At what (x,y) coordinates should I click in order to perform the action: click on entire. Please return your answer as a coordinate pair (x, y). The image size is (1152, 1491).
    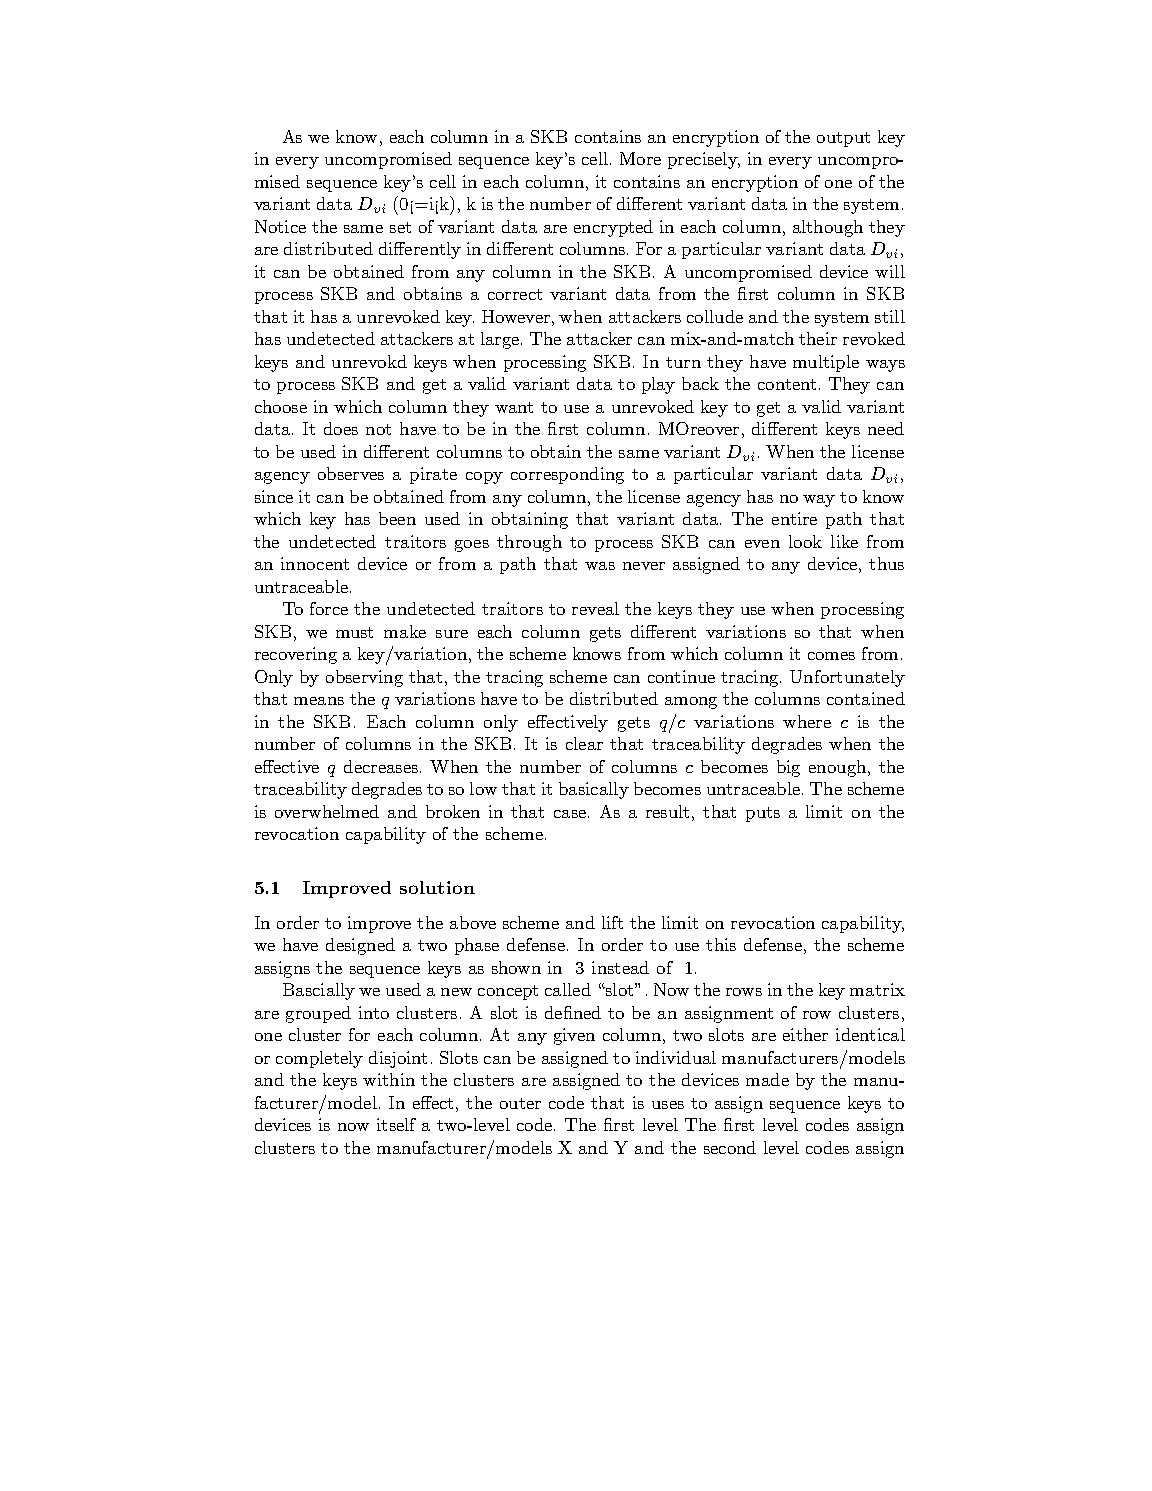
    Looking at the image, I should click on (794, 518).
